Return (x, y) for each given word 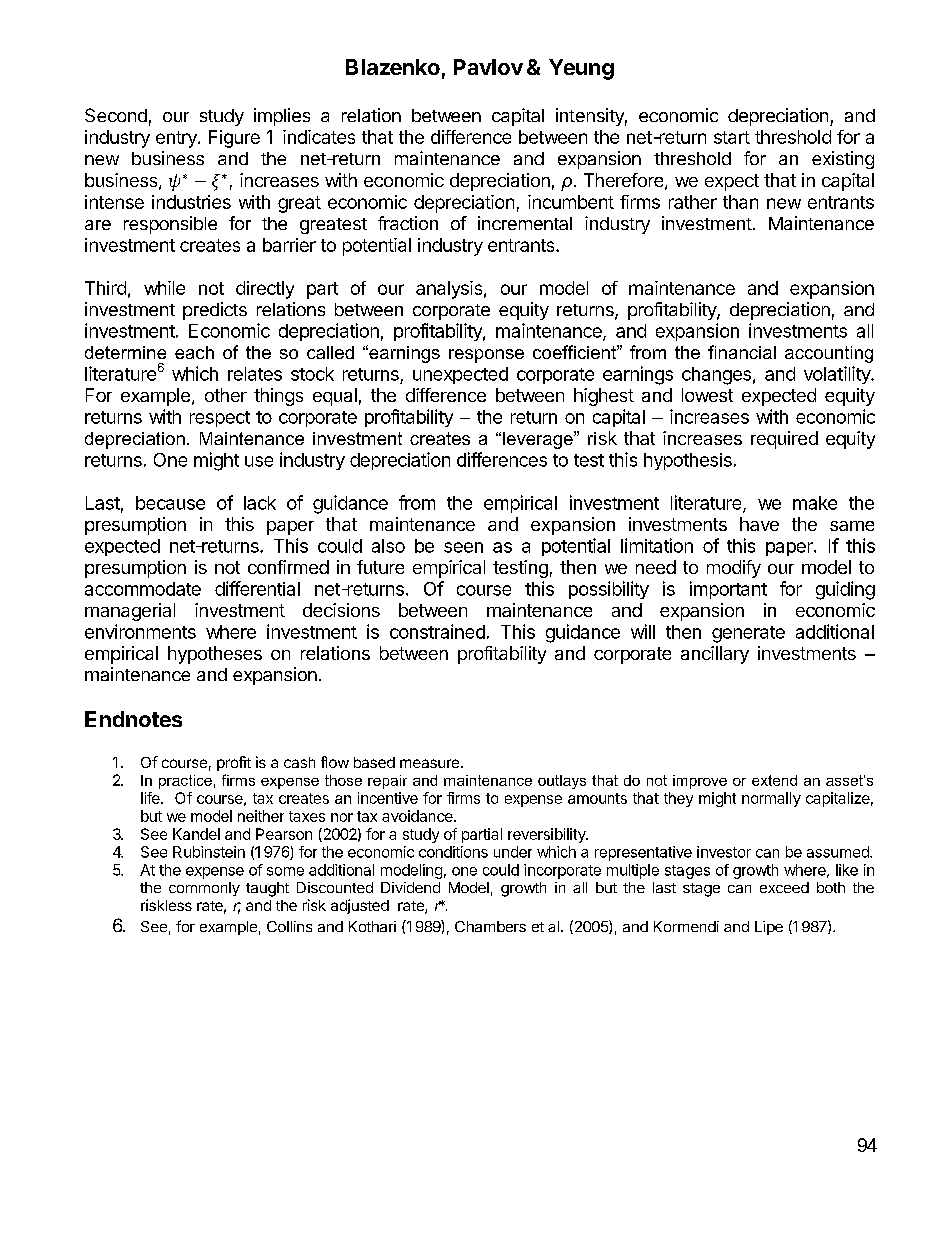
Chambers (490, 926)
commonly (204, 889)
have (759, 524)
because (170, 503)
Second (116, 115)
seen (463, 547)
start (732, 137)
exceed (784, 887)
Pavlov (488, 67)
